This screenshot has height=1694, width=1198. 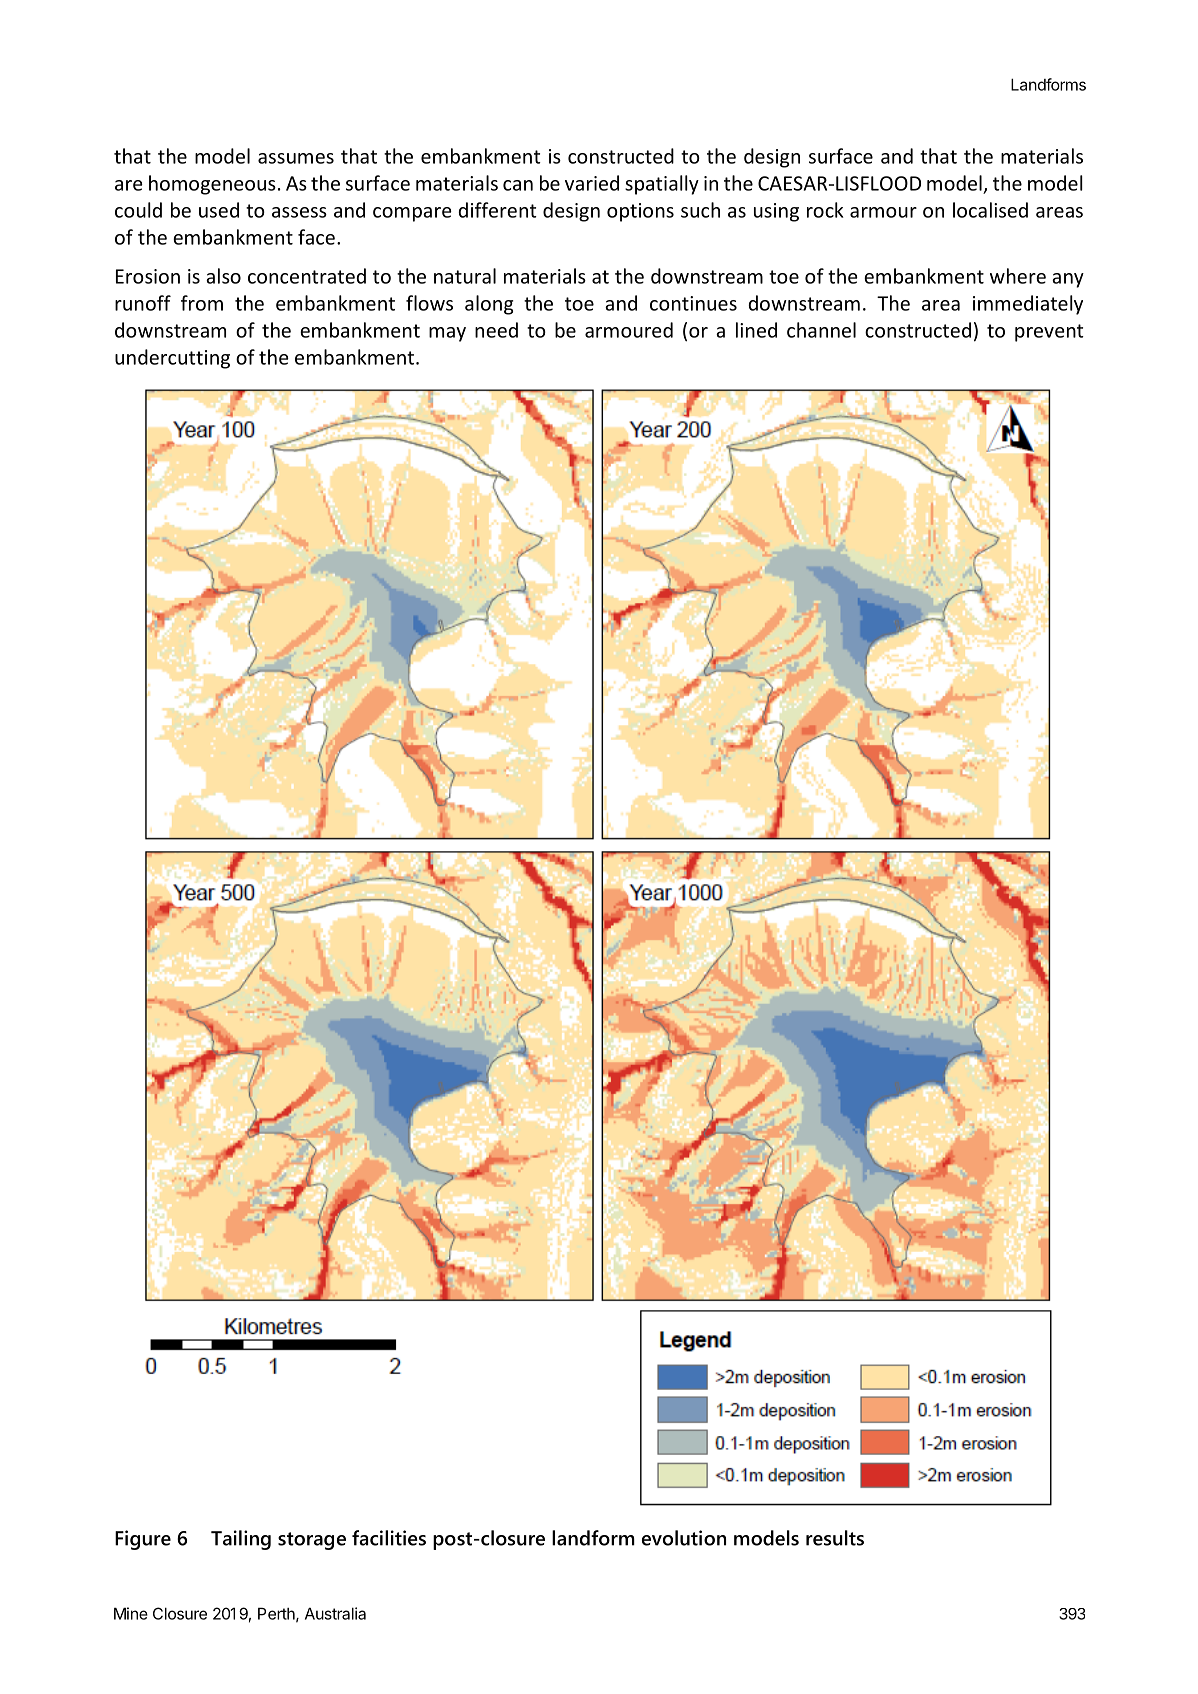 I want to click on localised, so click(x=990, y=210).
